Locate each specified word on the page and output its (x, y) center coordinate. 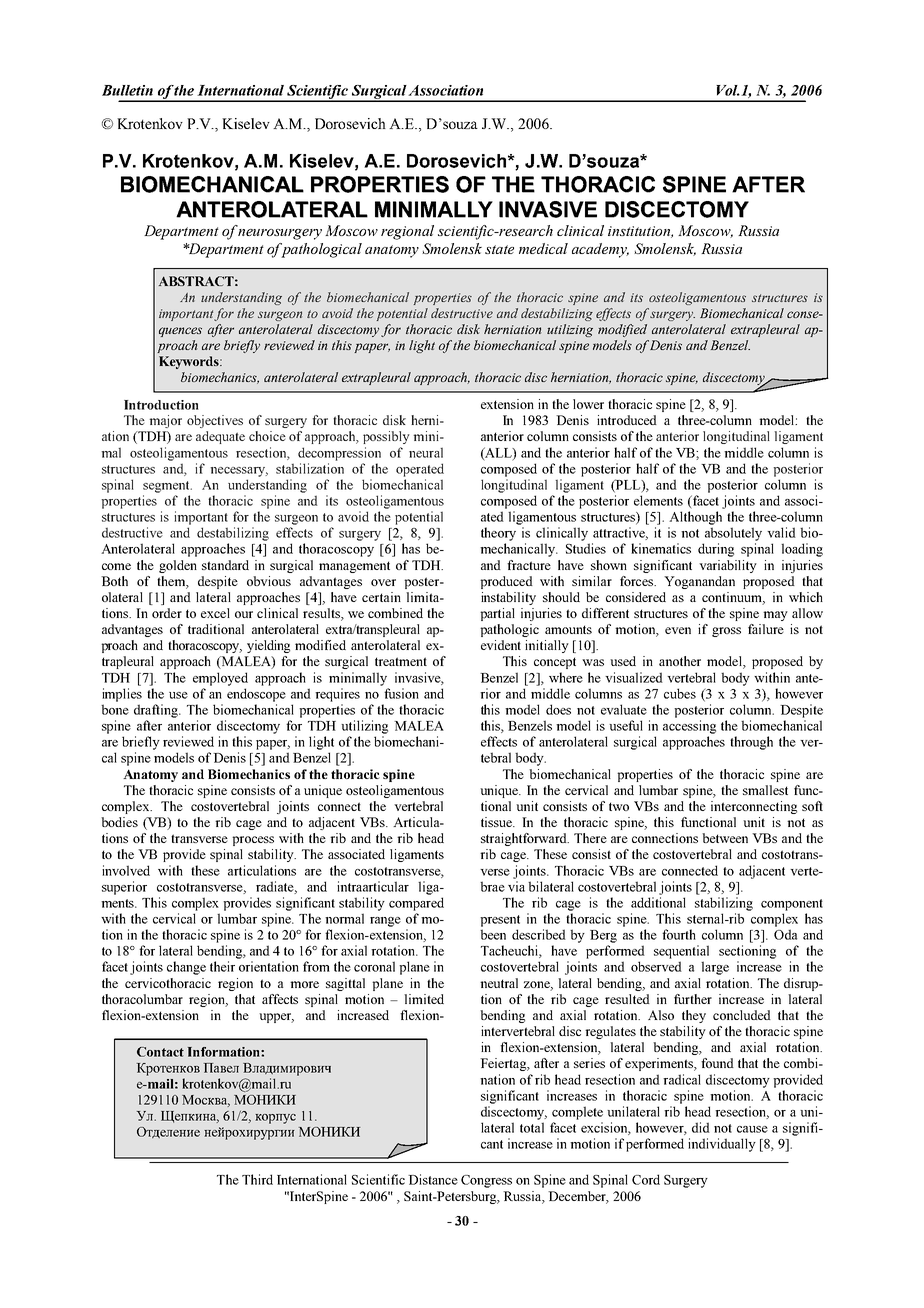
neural (426, 453)
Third (257, 1179)
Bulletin (127, 90)
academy (600, 250)
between (725, 838)
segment (167, 487)
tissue (497, 822)
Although (695, 518)
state (499, 249)
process (253, 841)
